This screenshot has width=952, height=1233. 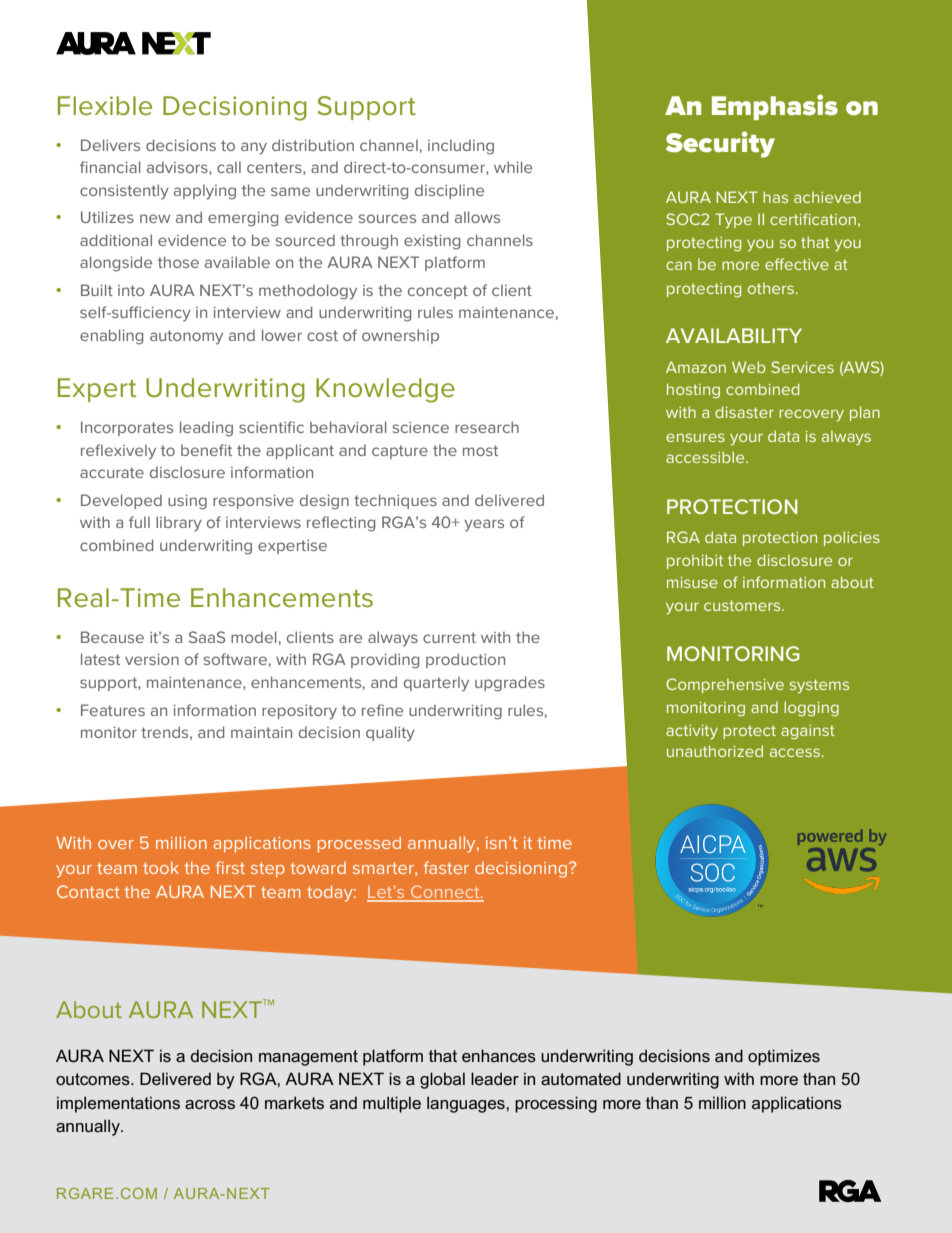 What do you see at coordinates (178, 168) in the screenshot?
I see `advisors` at bounding box center [178, 168].
